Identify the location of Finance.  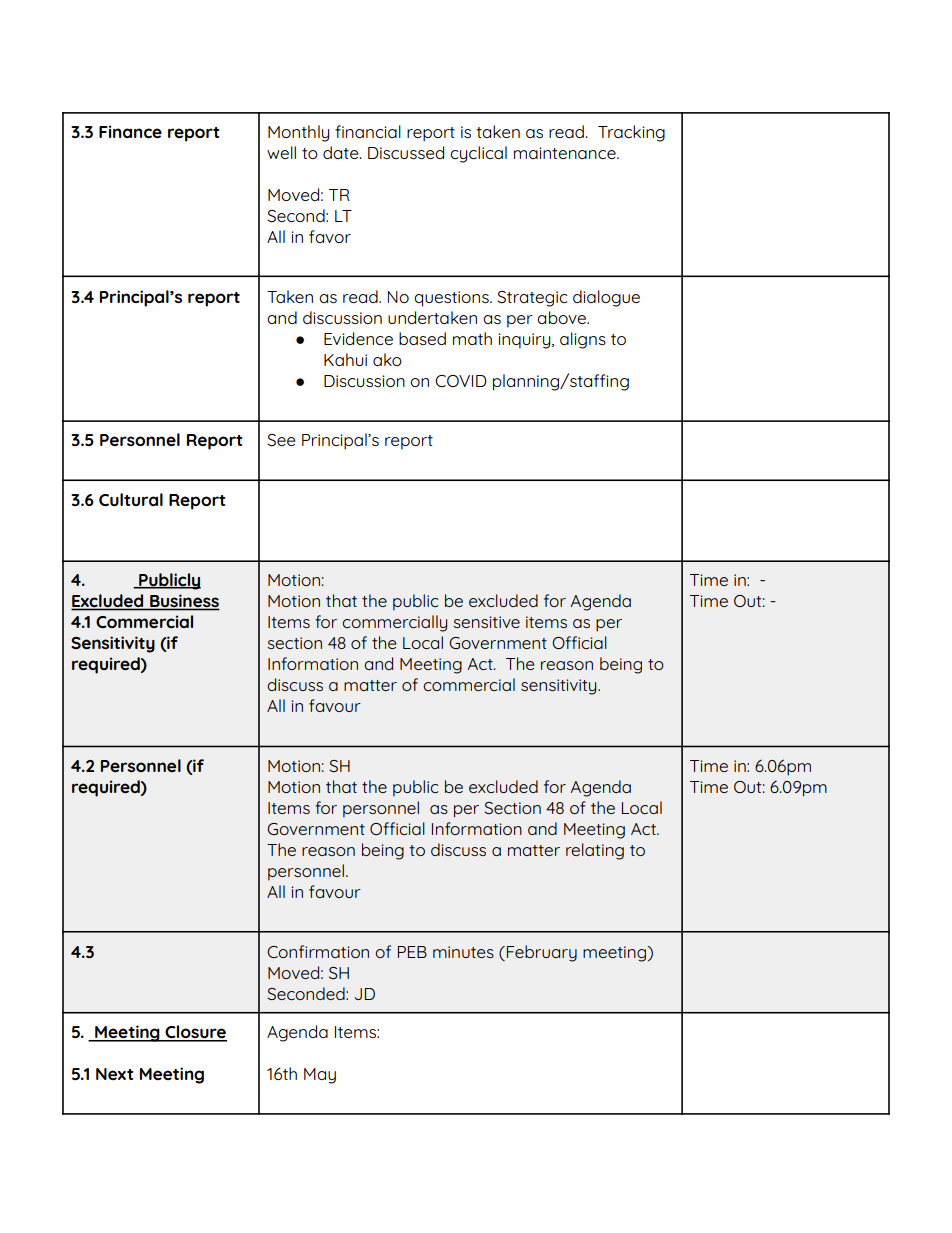
(130, 131).
